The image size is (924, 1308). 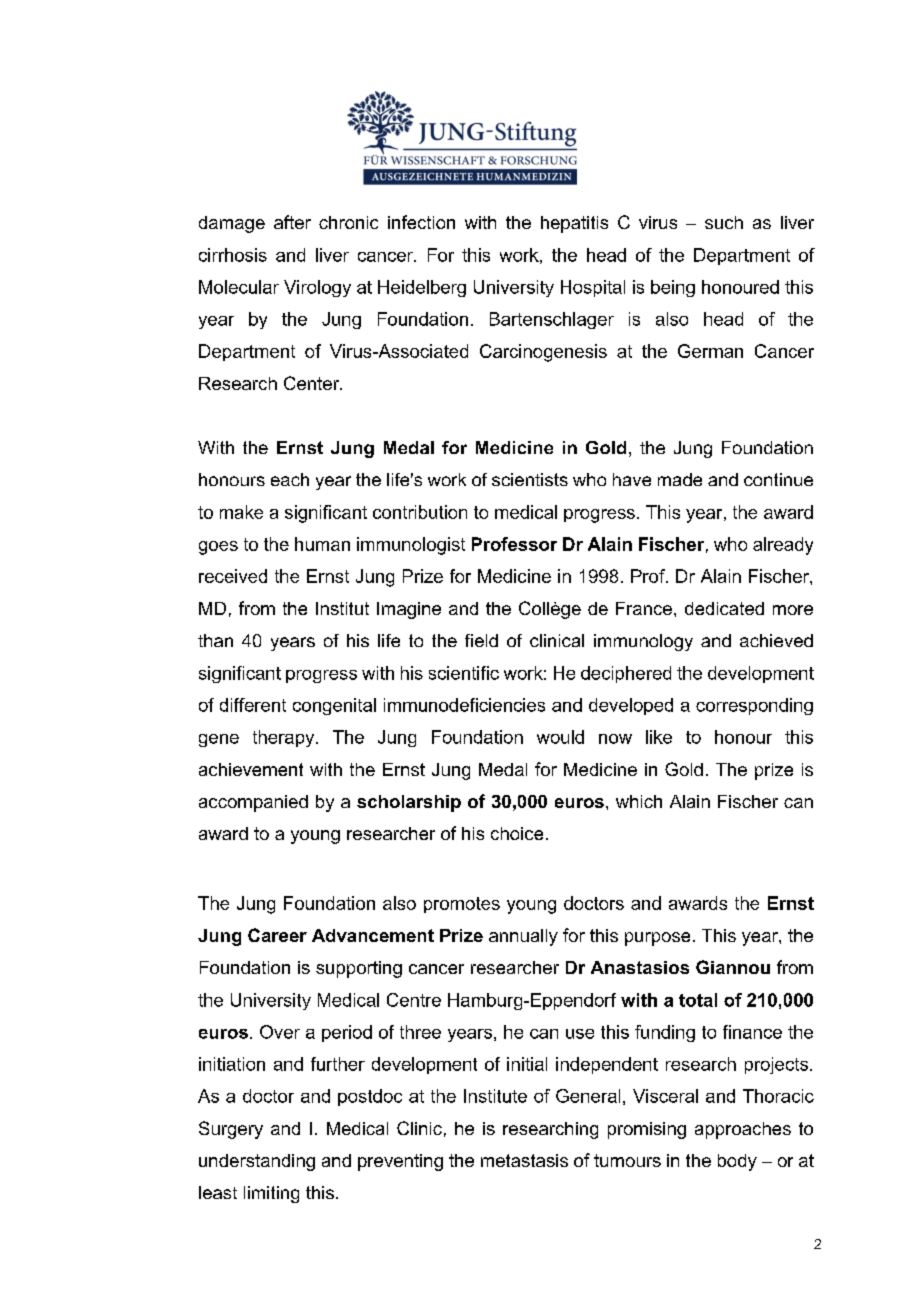 What do you see at coordinates (292, 222) in the page?
I see `after` at bounding box center [292, 222].
